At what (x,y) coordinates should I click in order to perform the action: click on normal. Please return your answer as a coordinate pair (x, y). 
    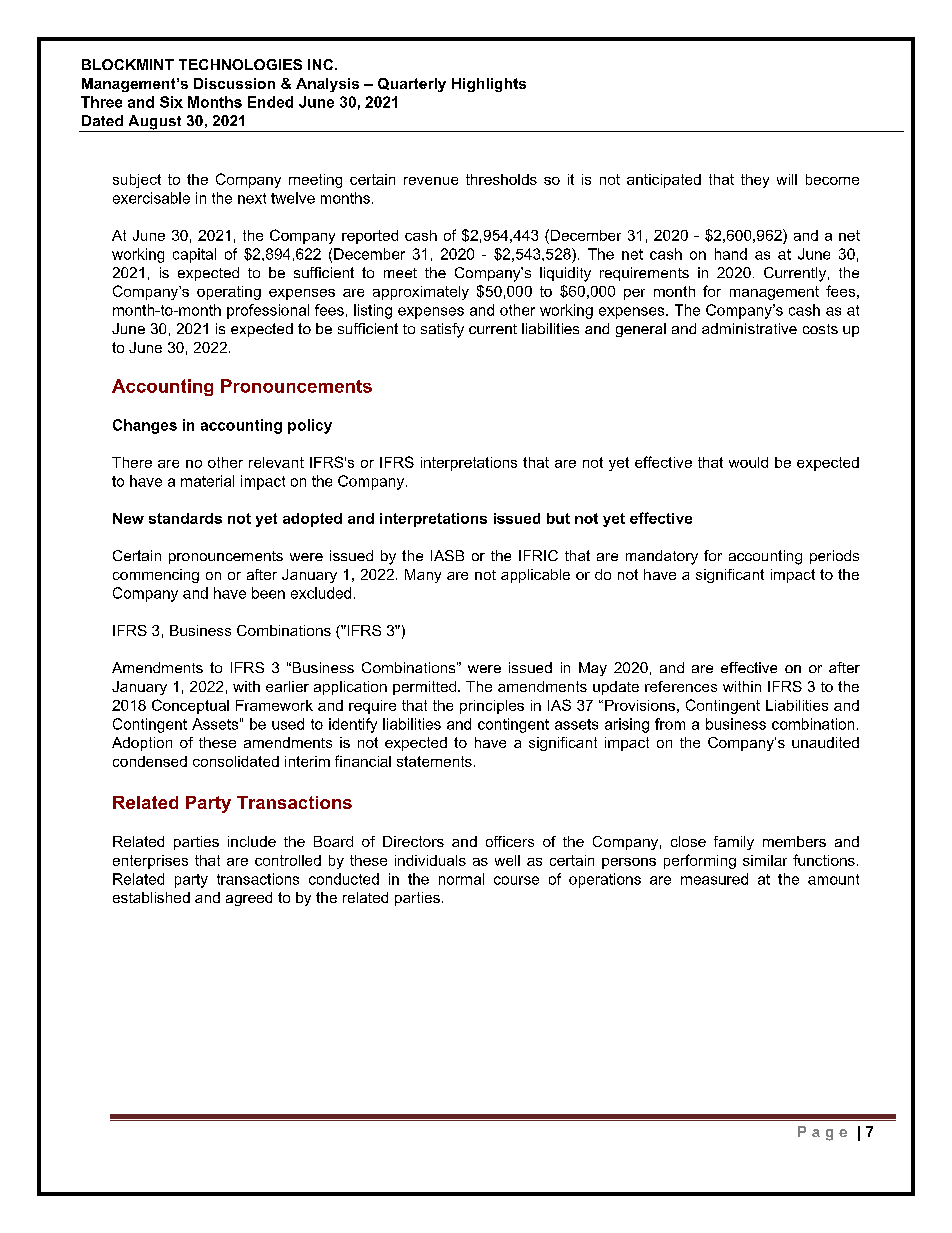
    Looking at the image, I should click on (461, 879).
